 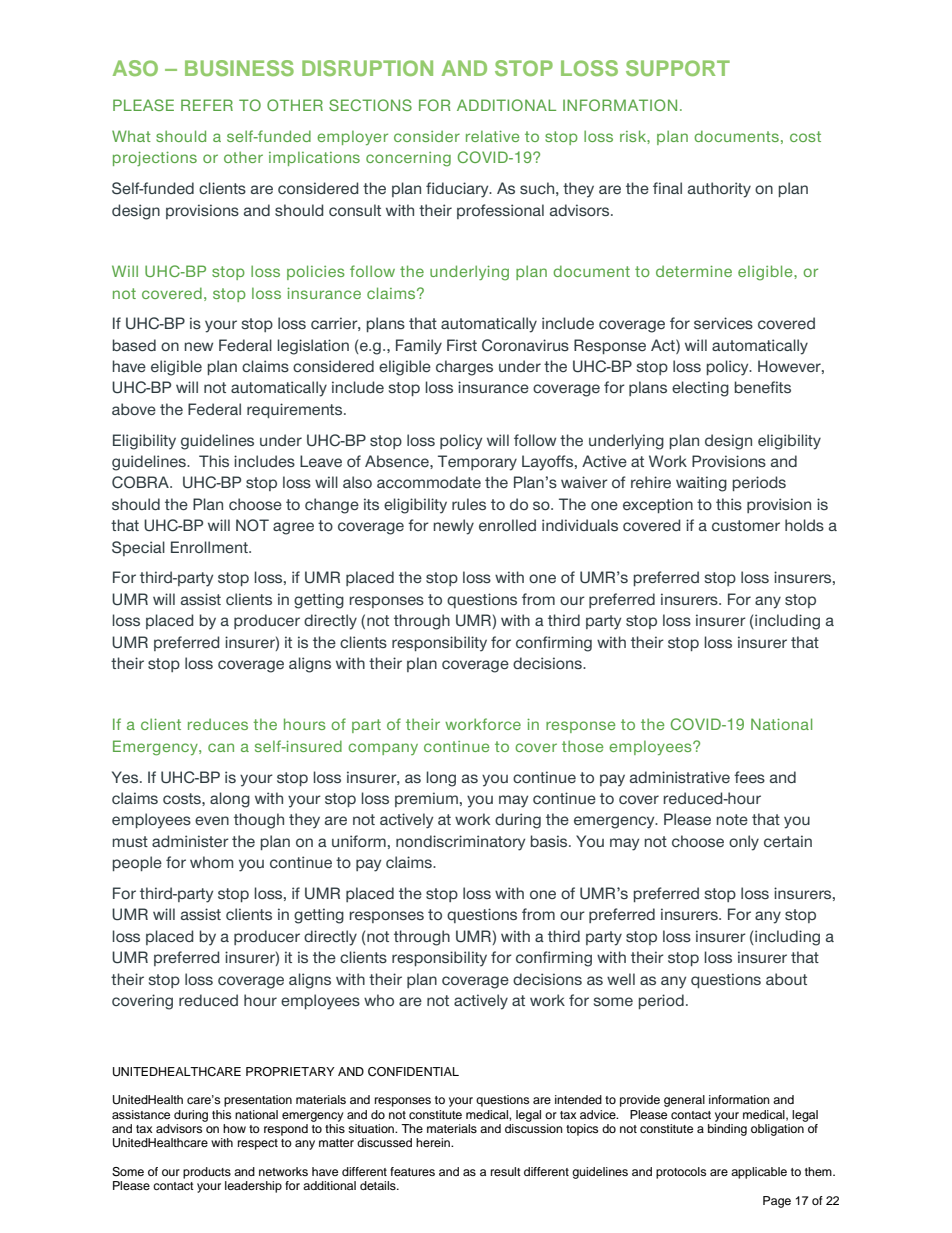 I want to click on relative, so click(x=492, y=136).
